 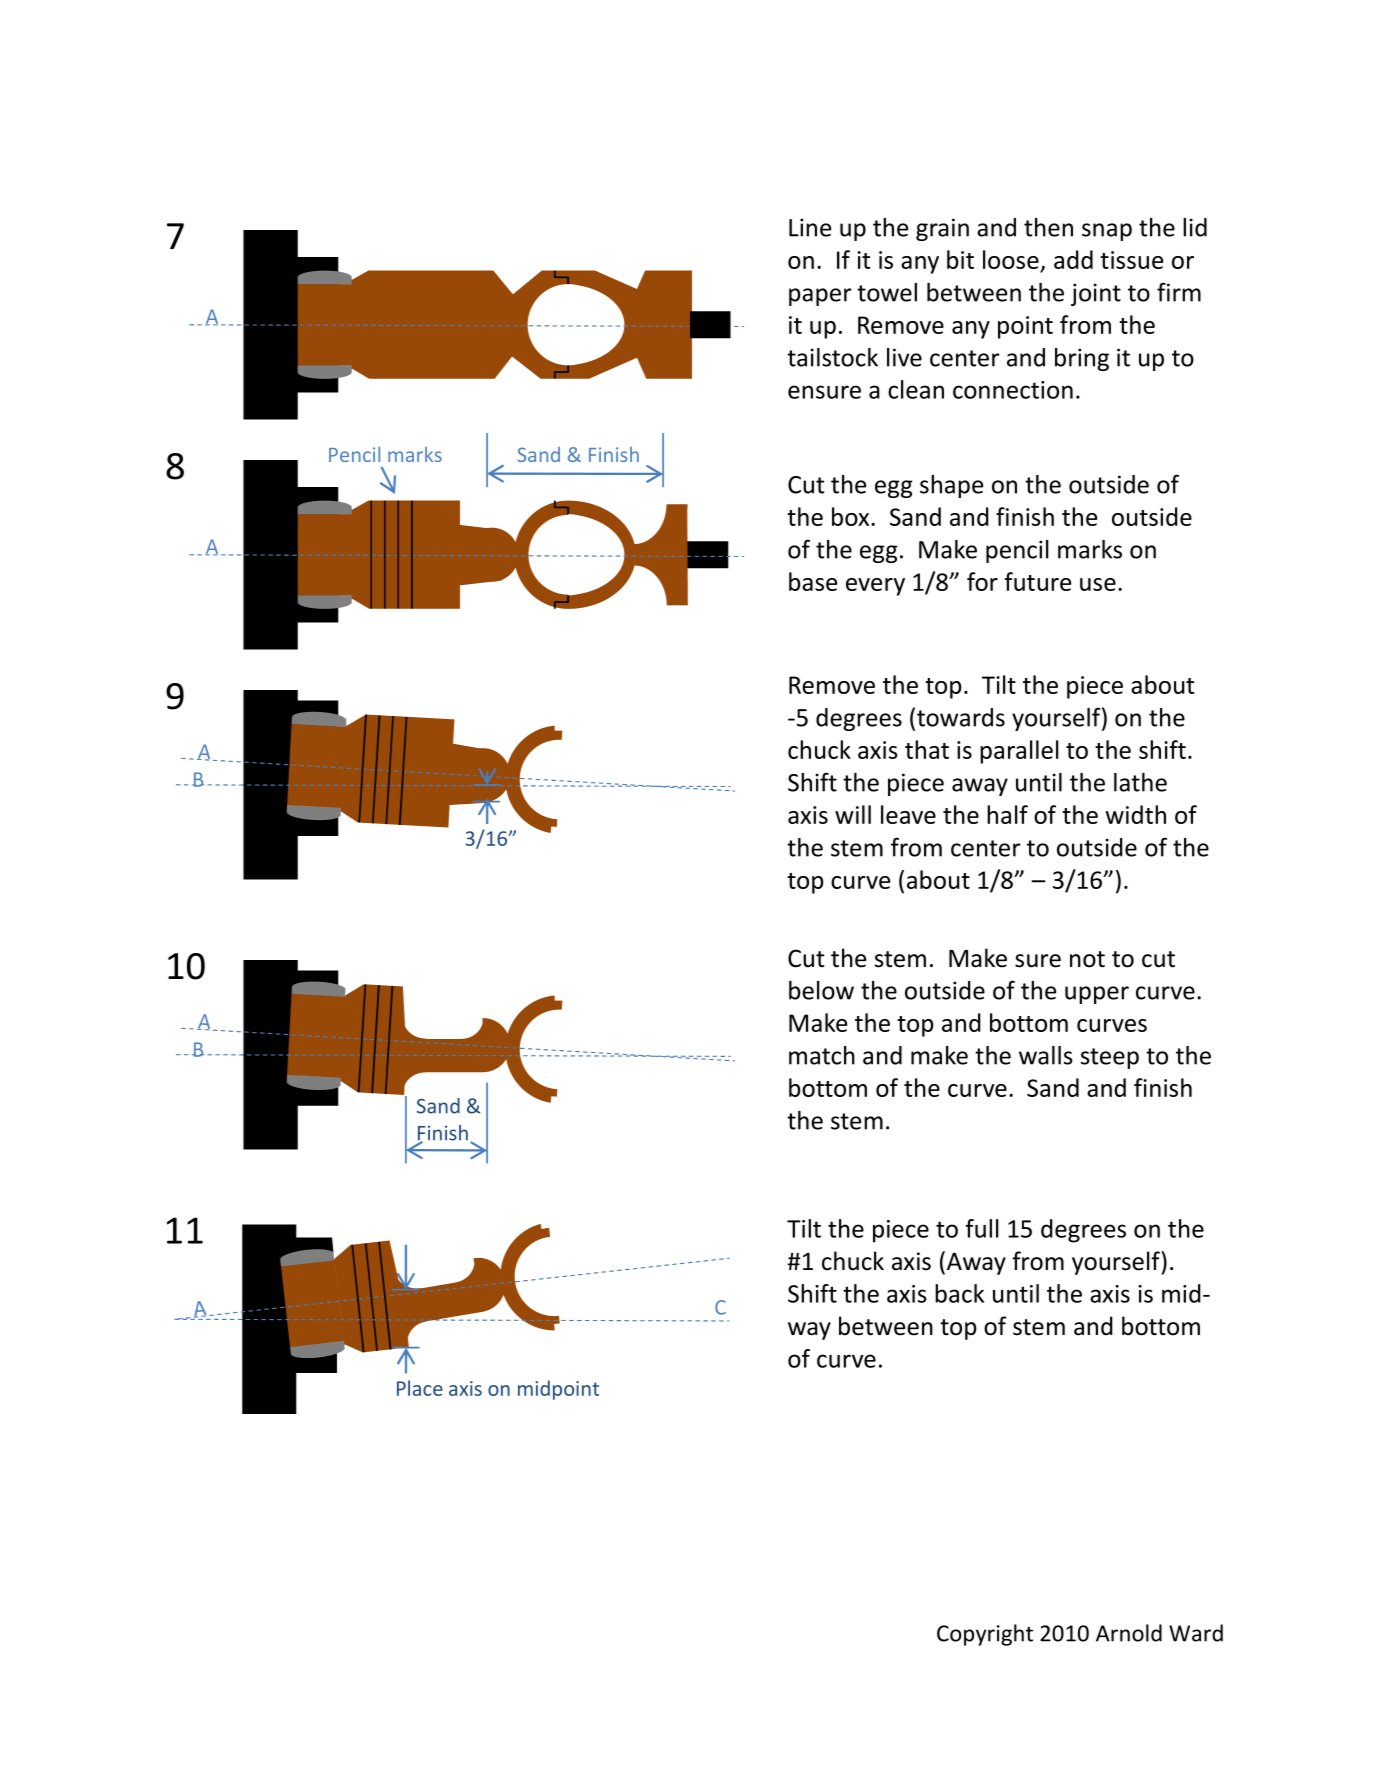 What do you see at coordinates (813, 581) in the screenshot?
I see `base` at bounding box center [813, 581].
